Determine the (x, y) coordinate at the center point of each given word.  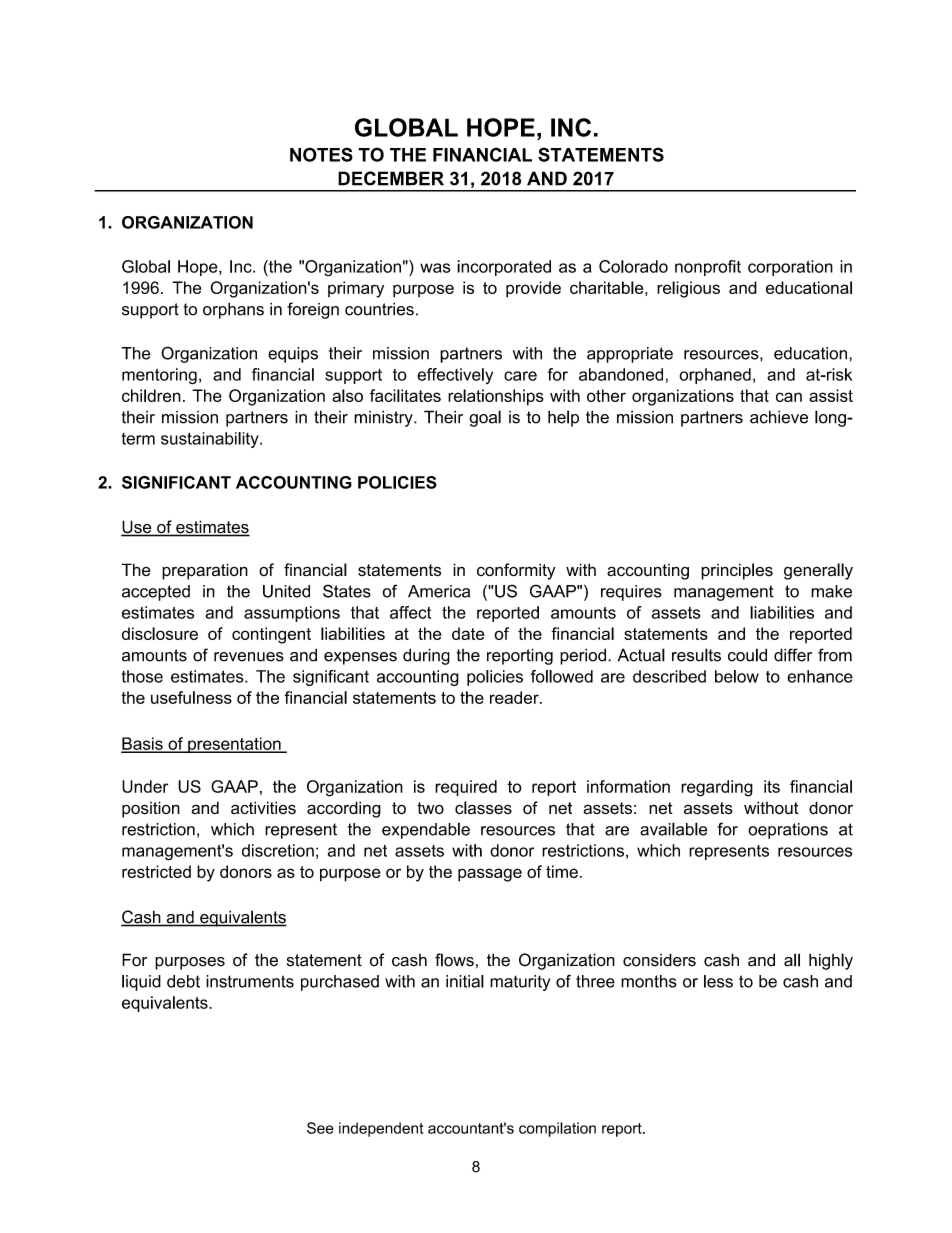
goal (485, 418)
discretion (278, 850)
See (320, 1128)
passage (490, 875)
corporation (790, 268)
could (747, 655)
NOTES (321, 154)
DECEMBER (391, 178)
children (151, 395)
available (674, 829)
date (468, 633)
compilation (557, 1129)
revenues (249, 657)
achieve (779, 417)
